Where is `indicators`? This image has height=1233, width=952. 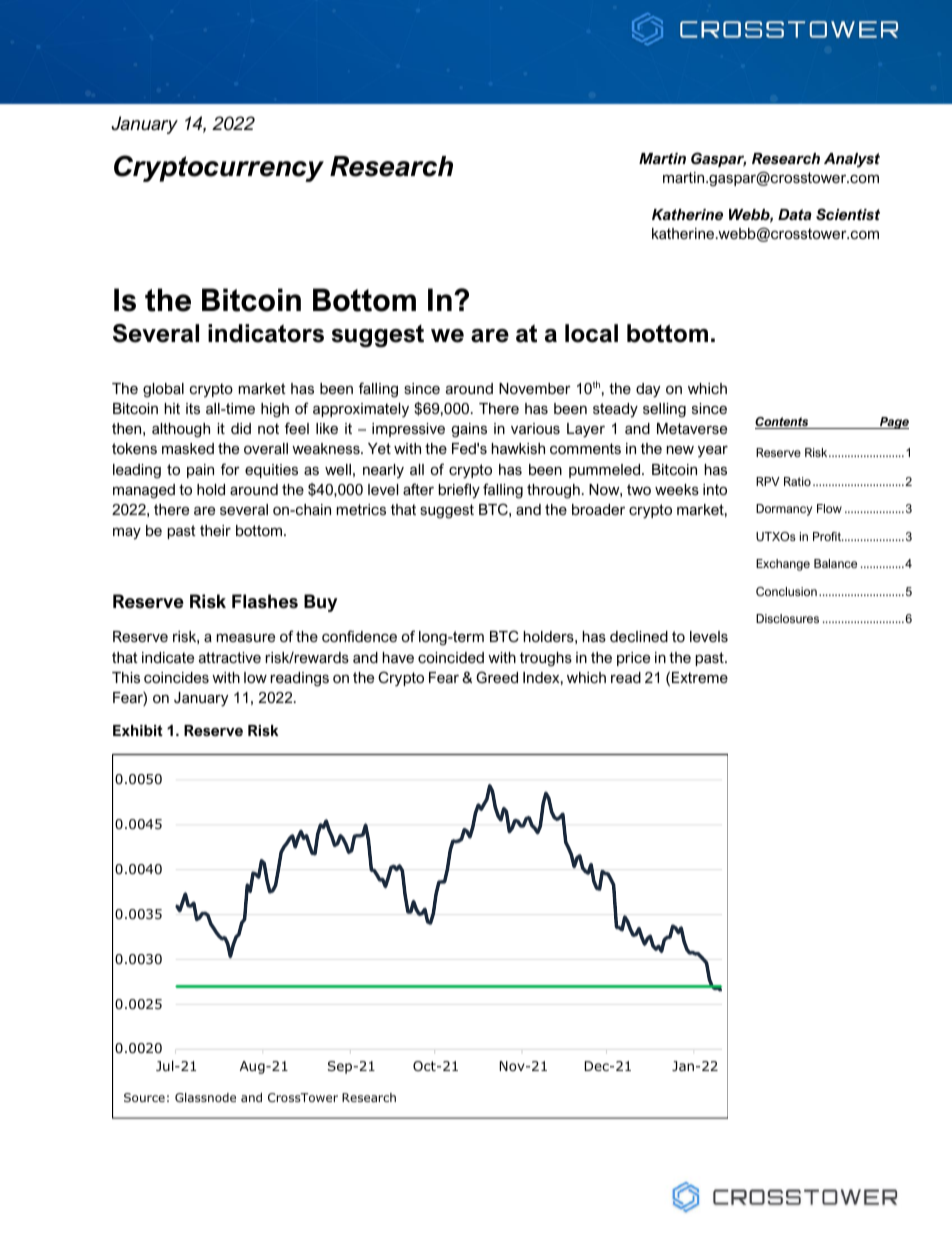
indicators is located at coordinates (266, 333).
